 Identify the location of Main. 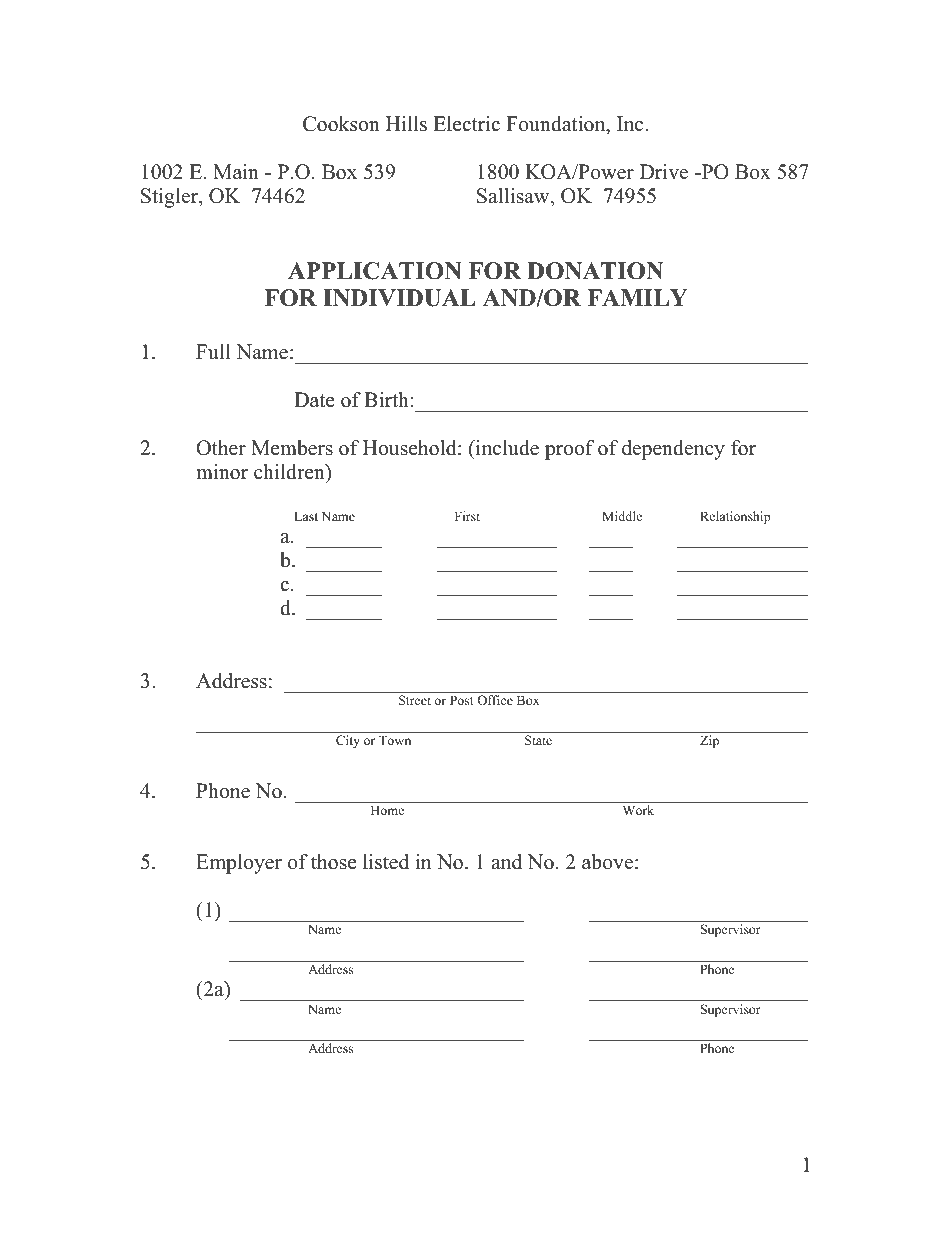
(236, 171).
